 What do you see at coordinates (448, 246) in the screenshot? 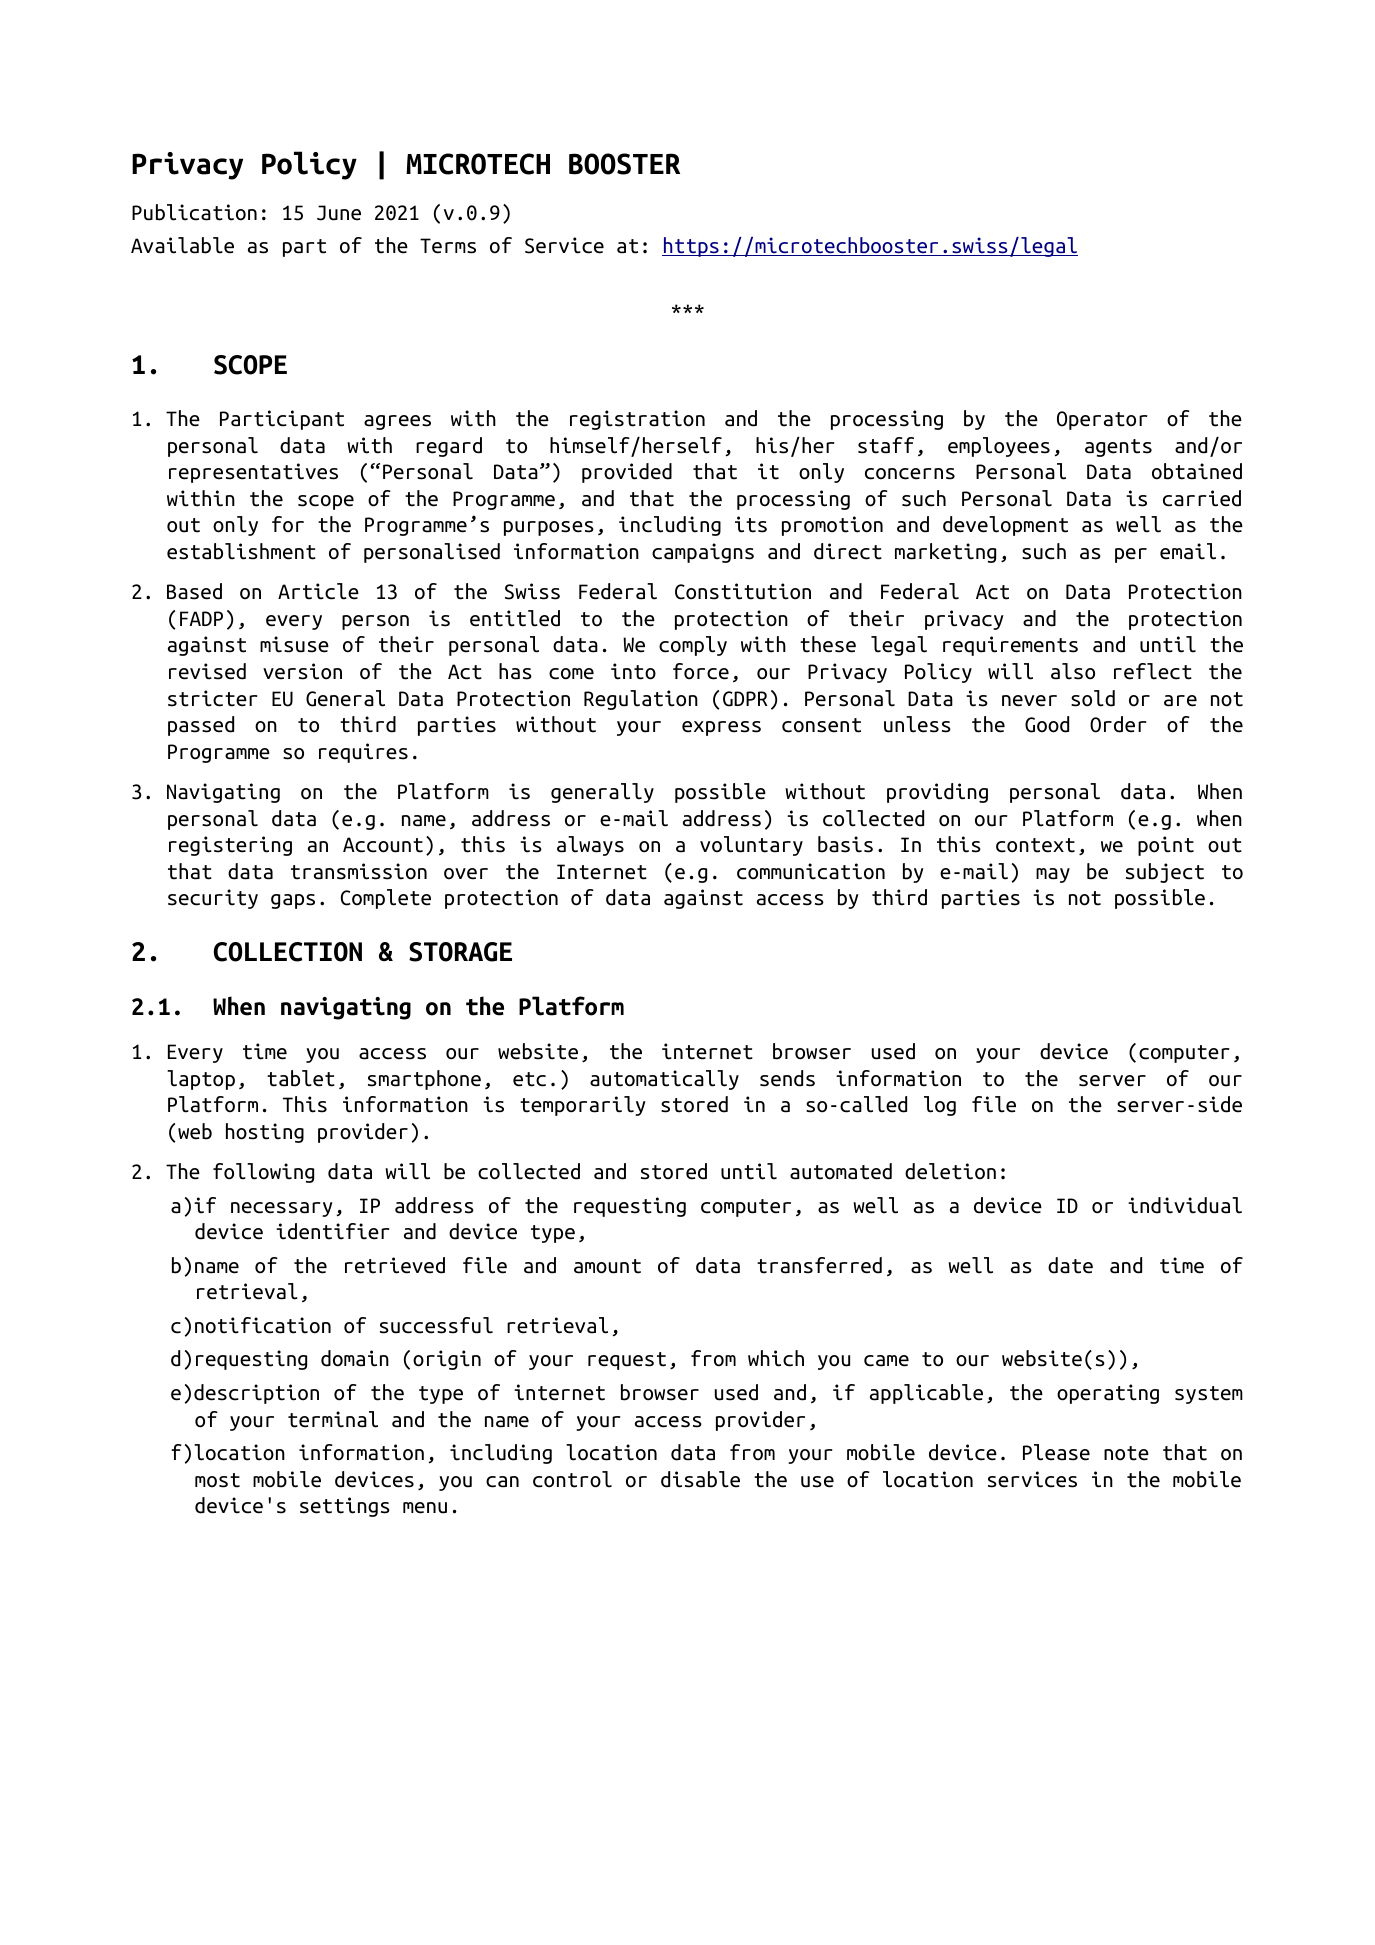
I see `Terms` at bounding box center [448, 246].
